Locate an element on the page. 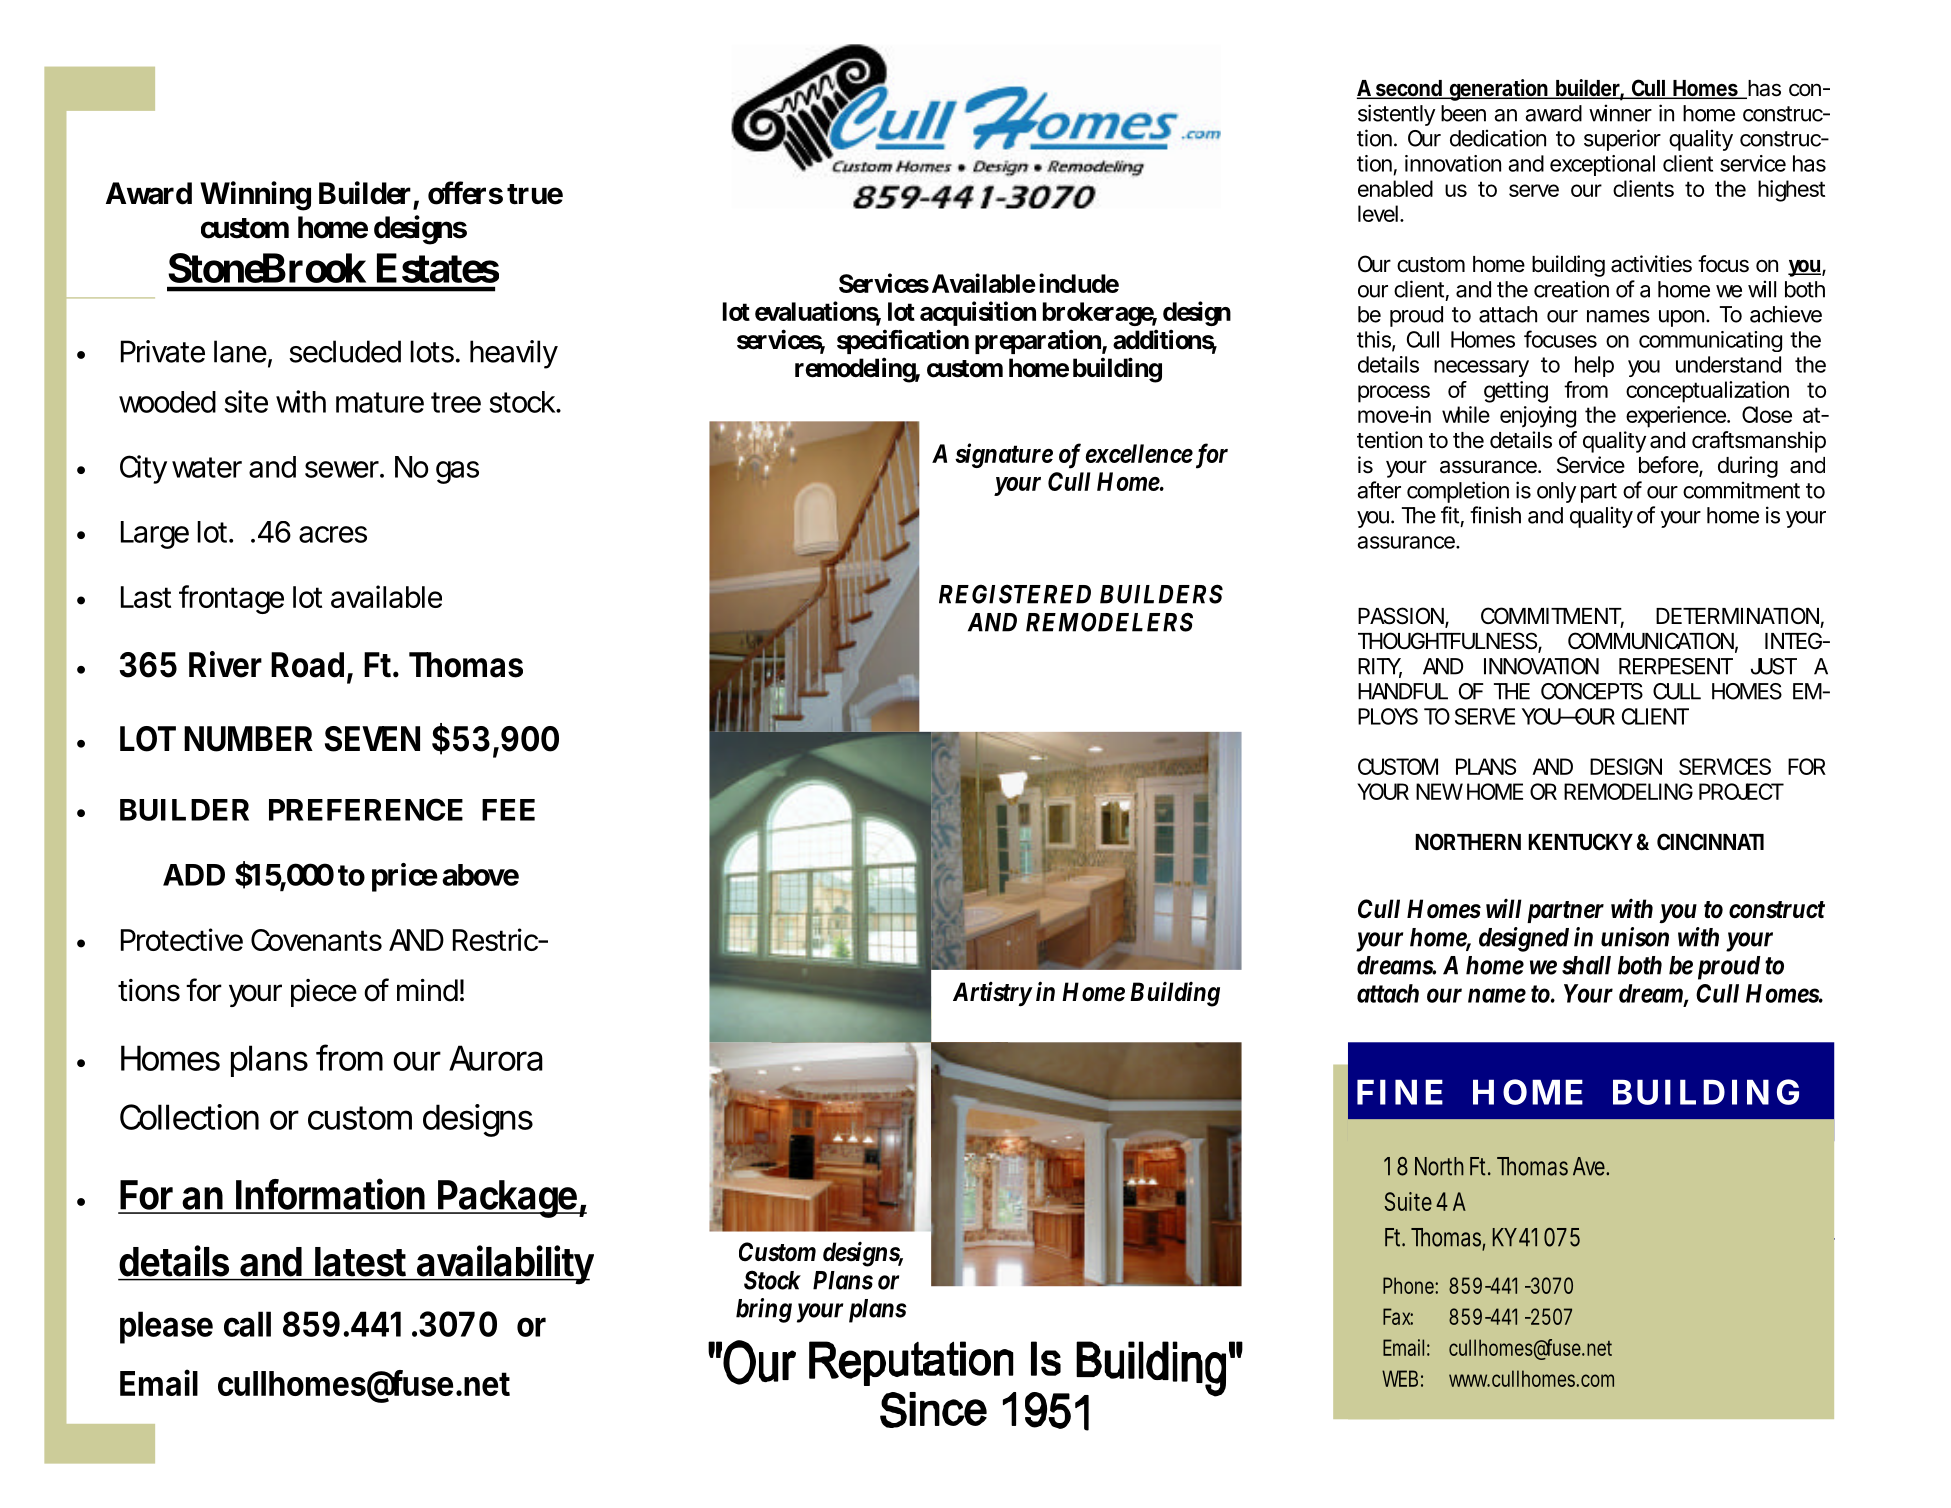 The width and height of the image is (1951, 1508). bring is located at coordinates (764, 1310).
